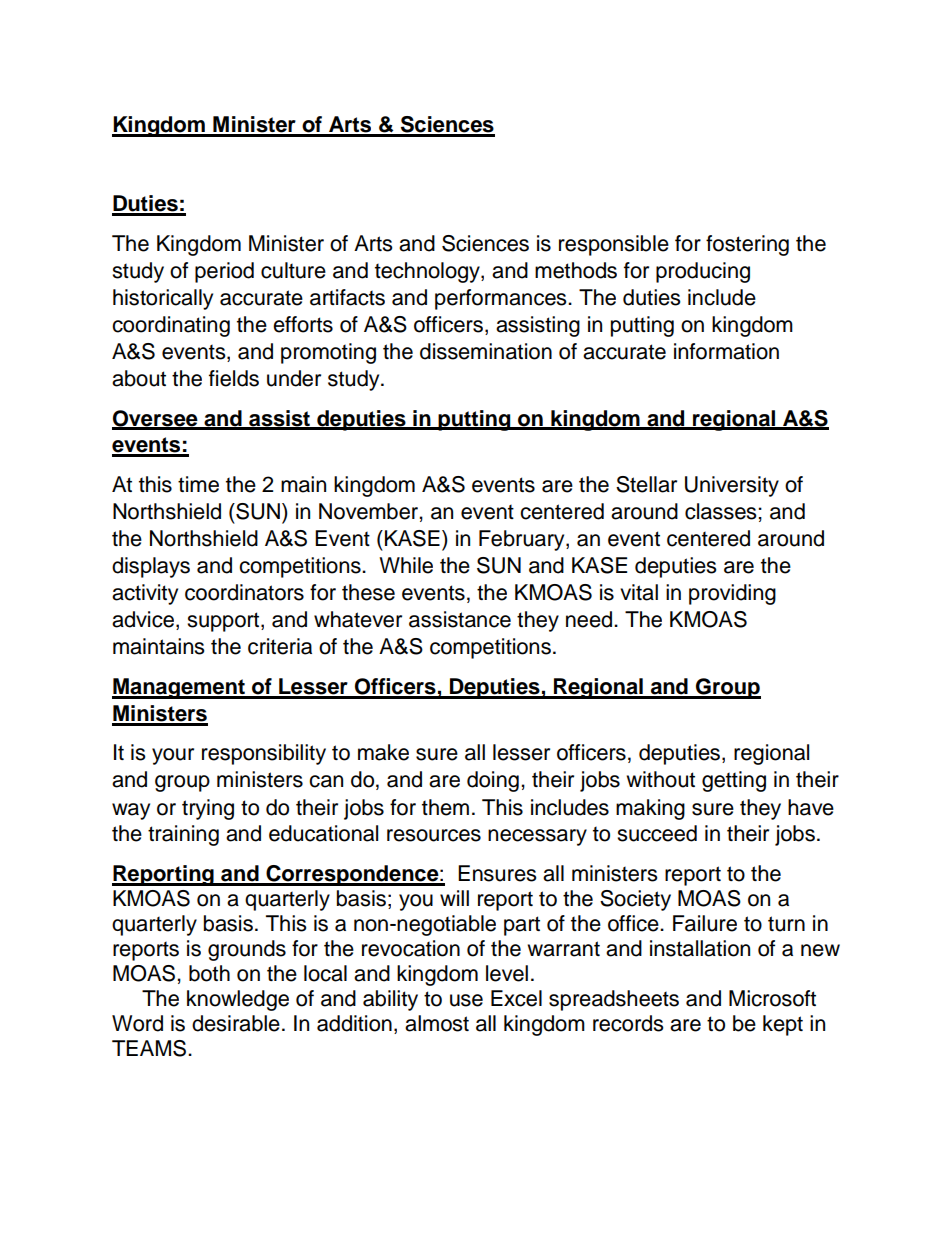 This screenshot has width=952, height=1233. Describe the element at coordinates (703, 272) in the screenshot. I see `producing` at that location.
